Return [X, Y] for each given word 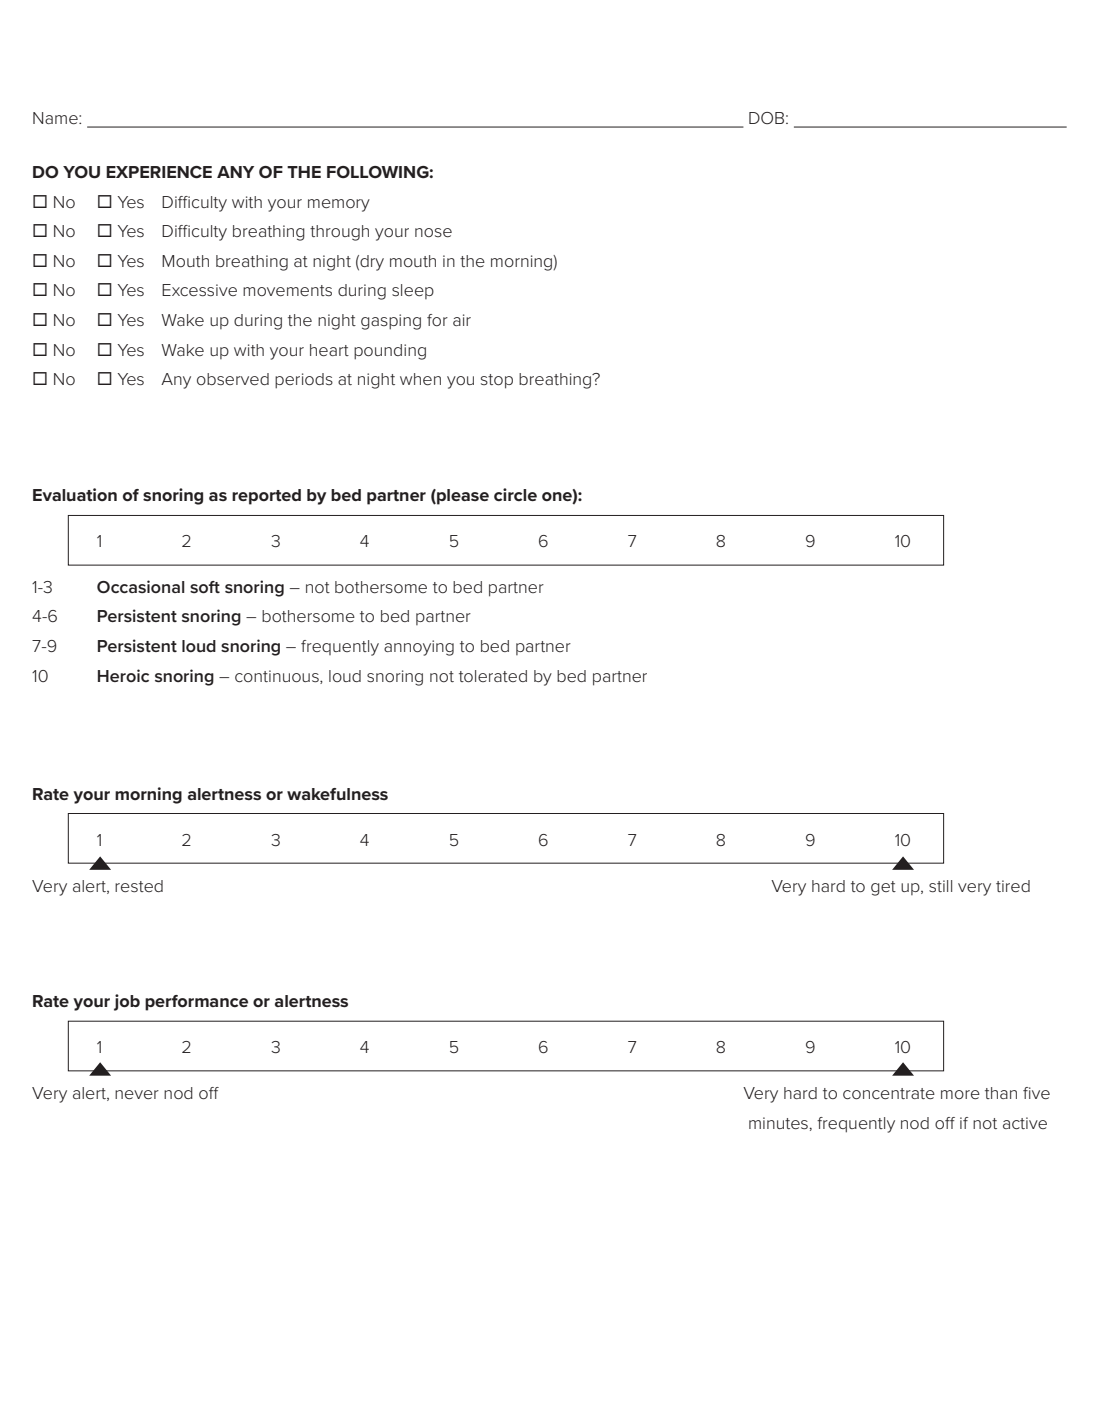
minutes [778, 1123]
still [940, 886]
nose [433, 232]
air [462, 320]
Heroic [123, 675]
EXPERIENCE [159, 172]
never [137, 1094]
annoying [419, 648]
